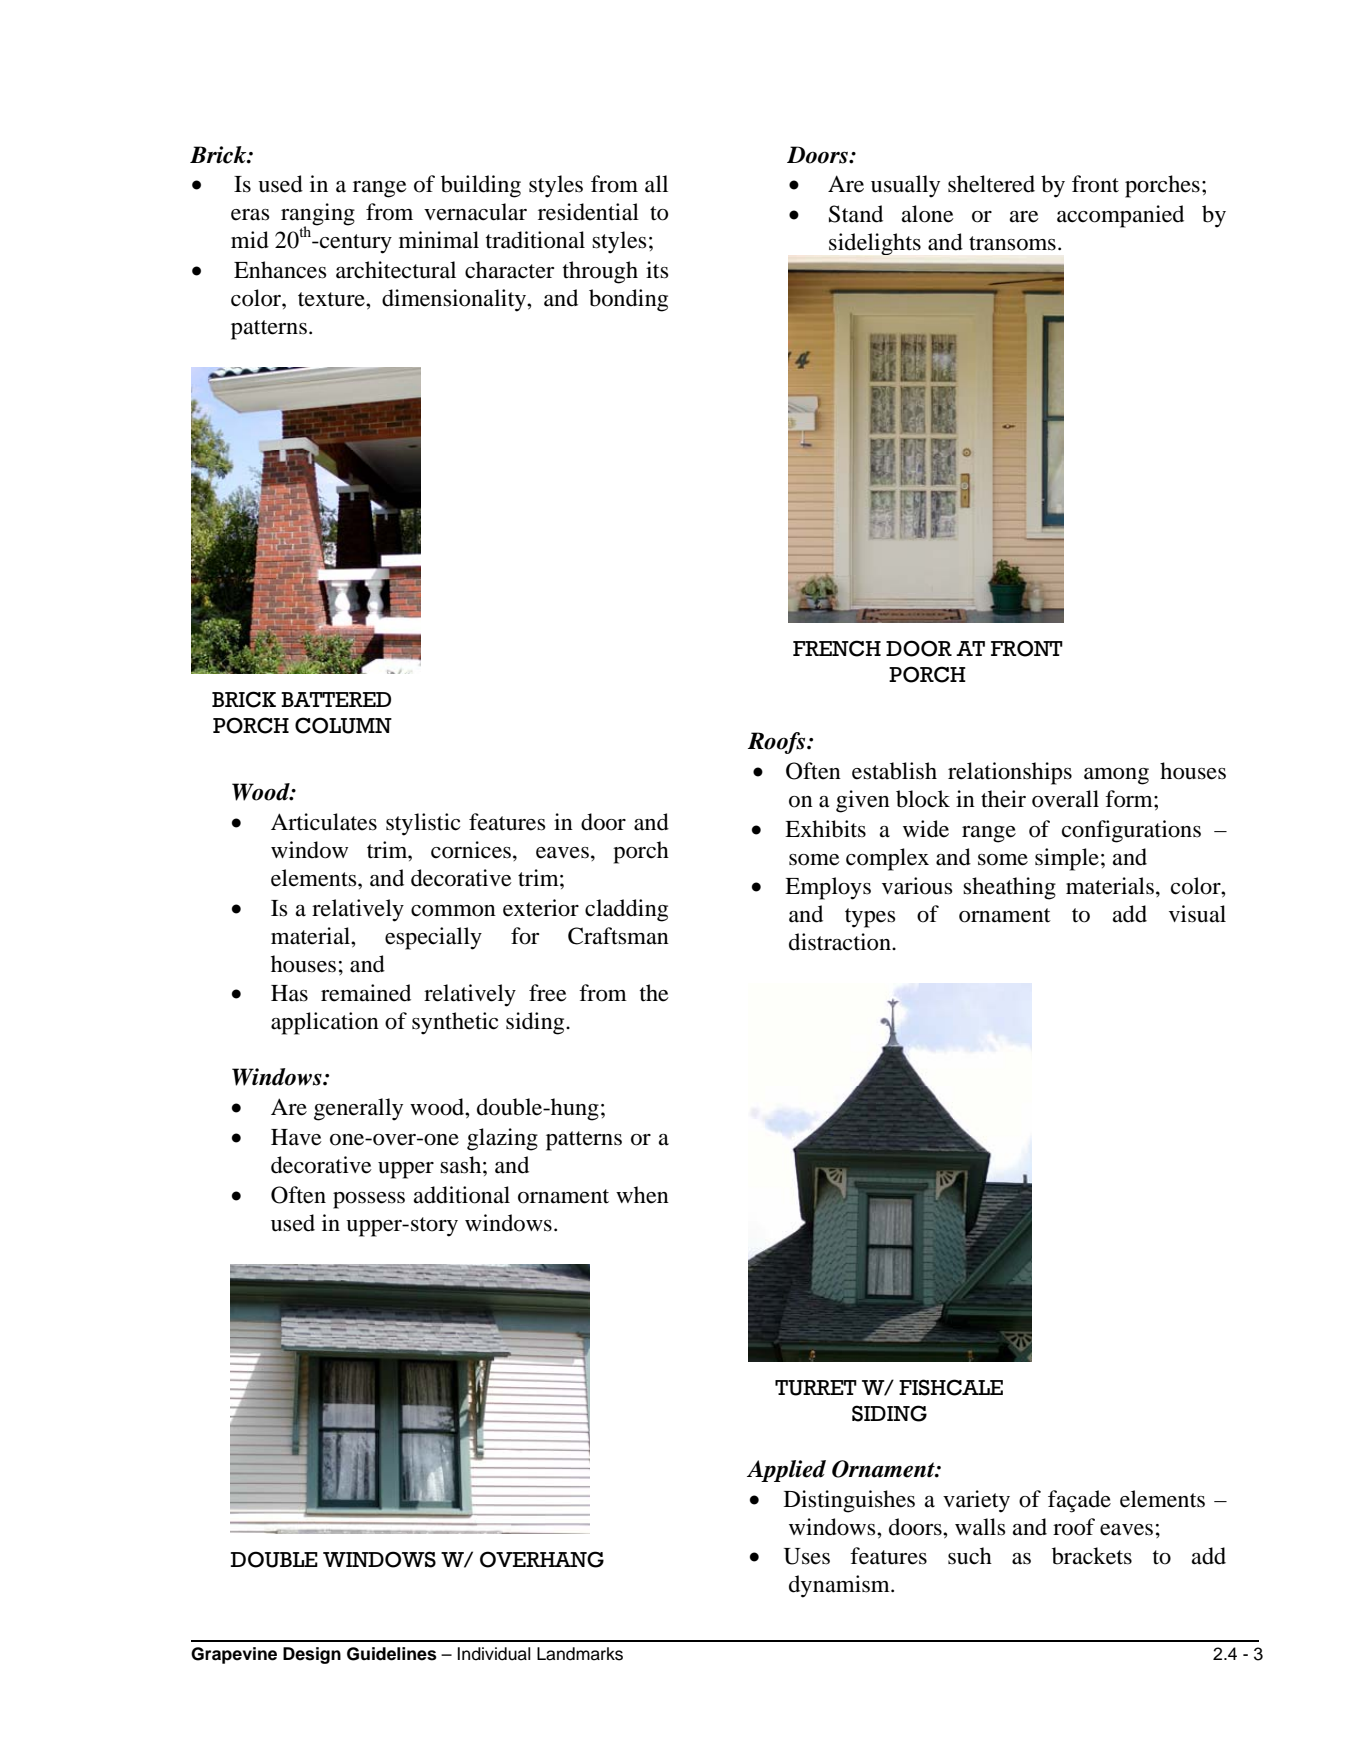 The image size is (1354, 1753). I want to click on simple, so click(1067, 859).
